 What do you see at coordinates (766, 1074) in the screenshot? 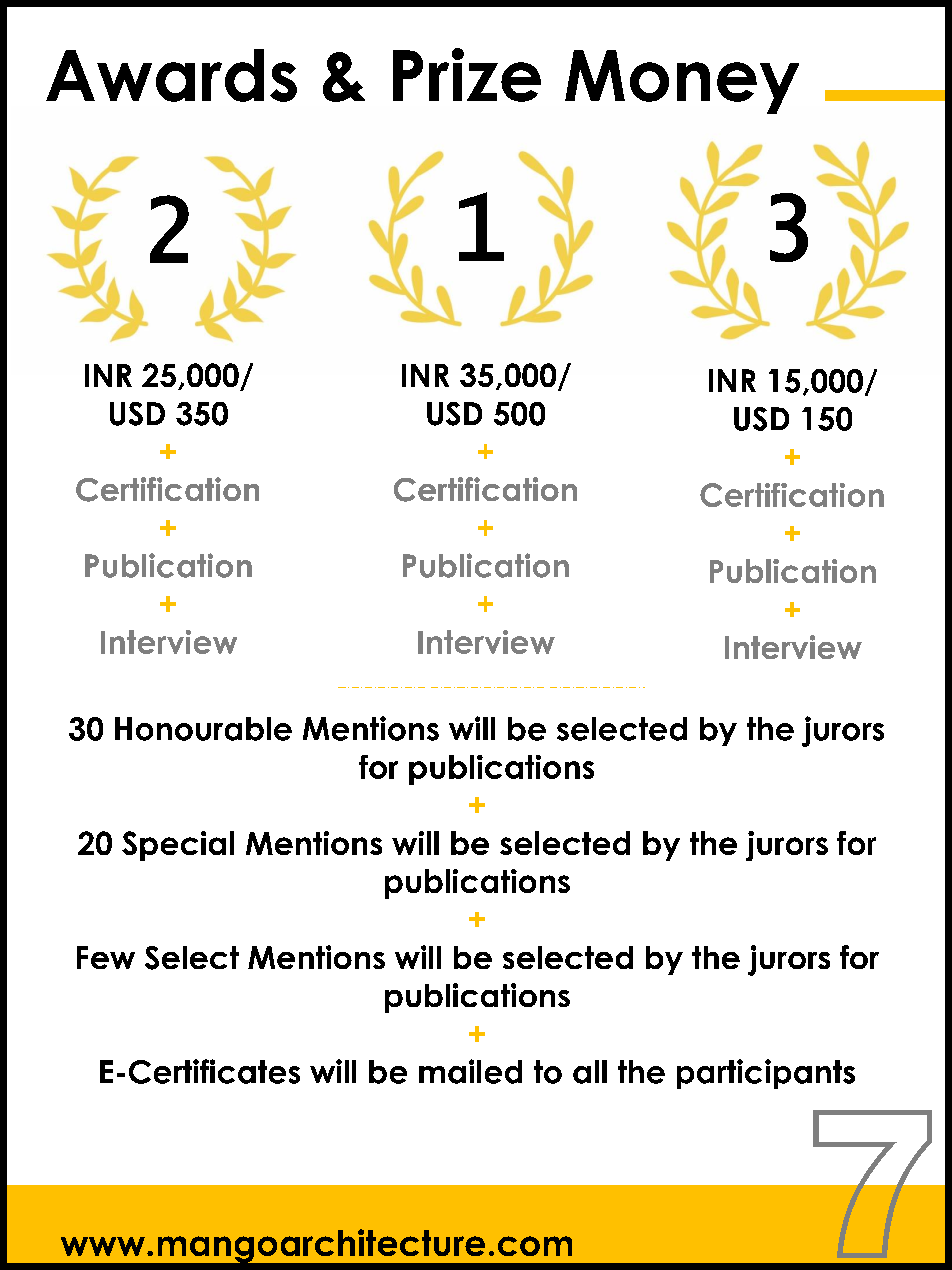
I see `participants` at bounding box center [766, 1074].
